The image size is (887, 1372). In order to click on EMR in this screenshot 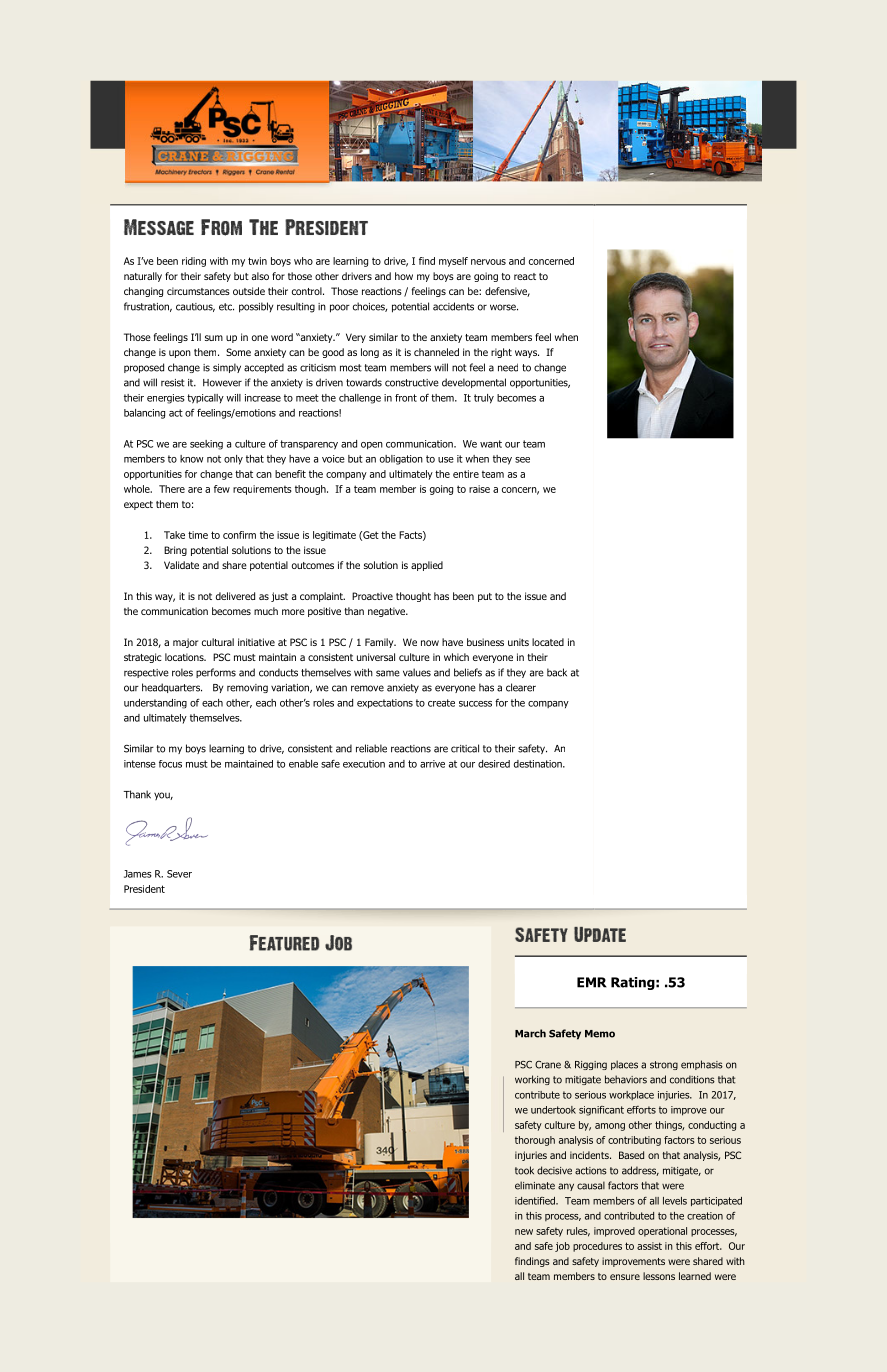, I will do `click(592, 982)`.
